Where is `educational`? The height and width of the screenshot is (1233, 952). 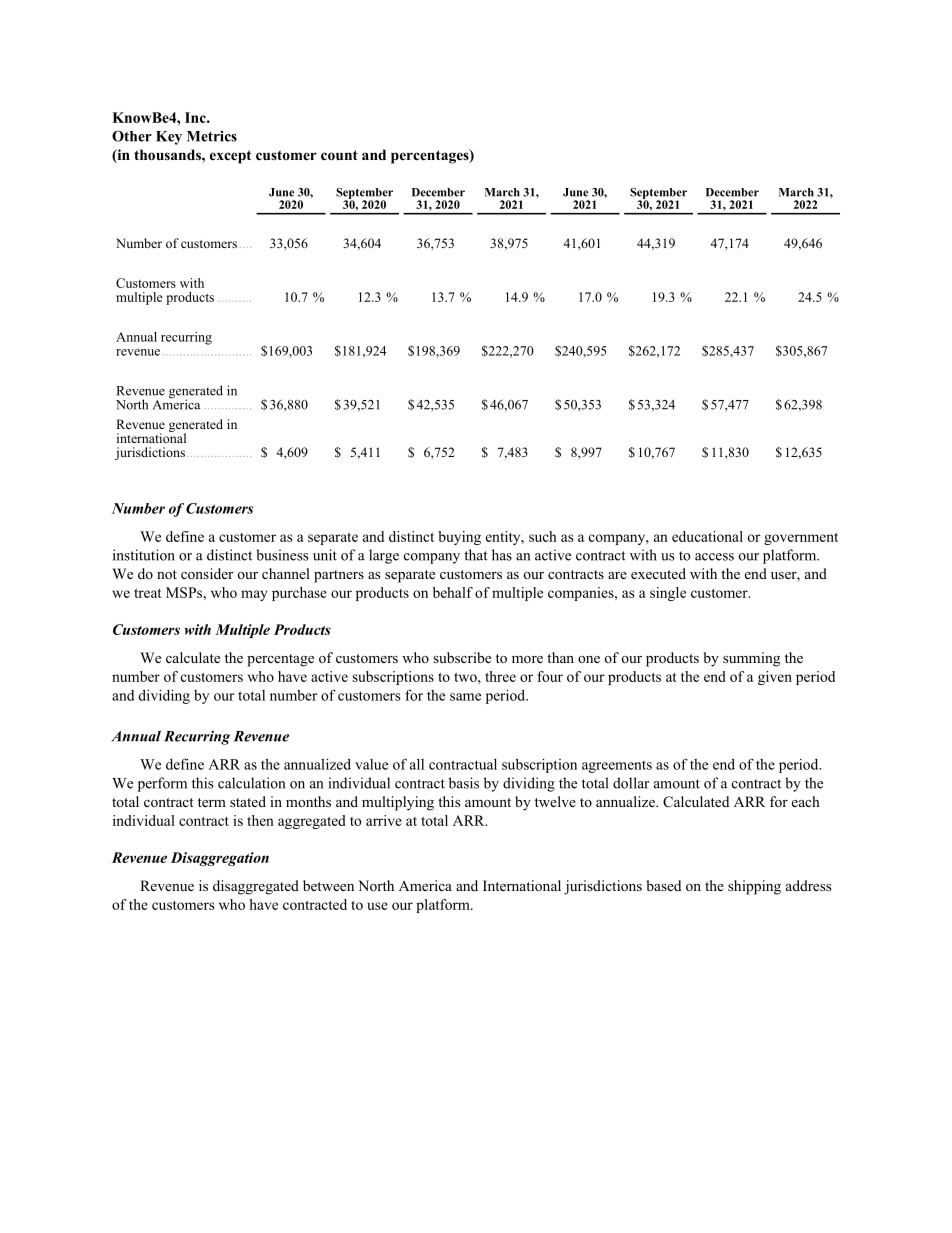
educational is located at coordinates (707, 536).
